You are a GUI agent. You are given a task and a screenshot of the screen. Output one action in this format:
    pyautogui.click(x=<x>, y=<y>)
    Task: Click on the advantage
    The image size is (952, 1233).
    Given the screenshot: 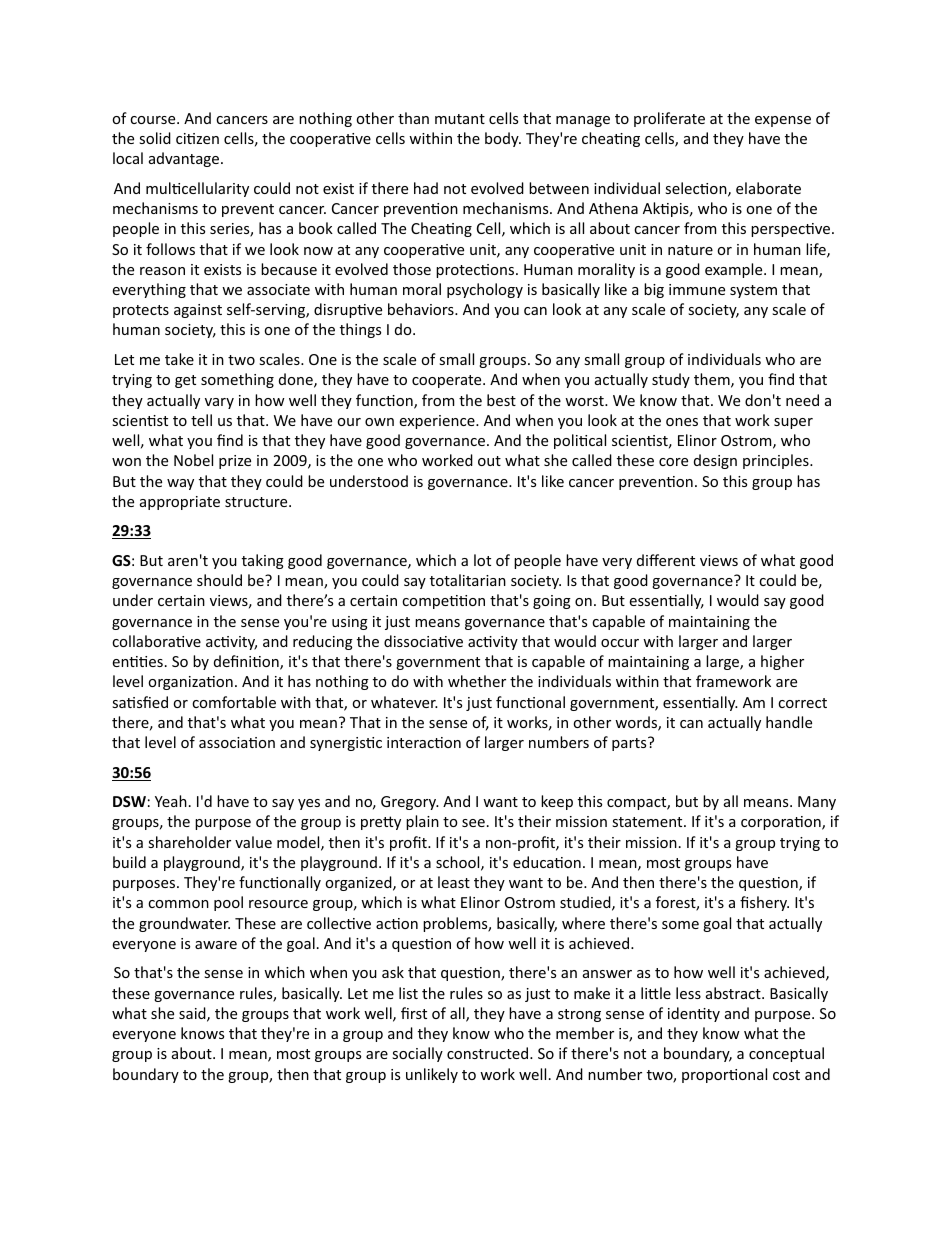 What is the action you would take?
    pyautogui.click(x=185, y=159)
